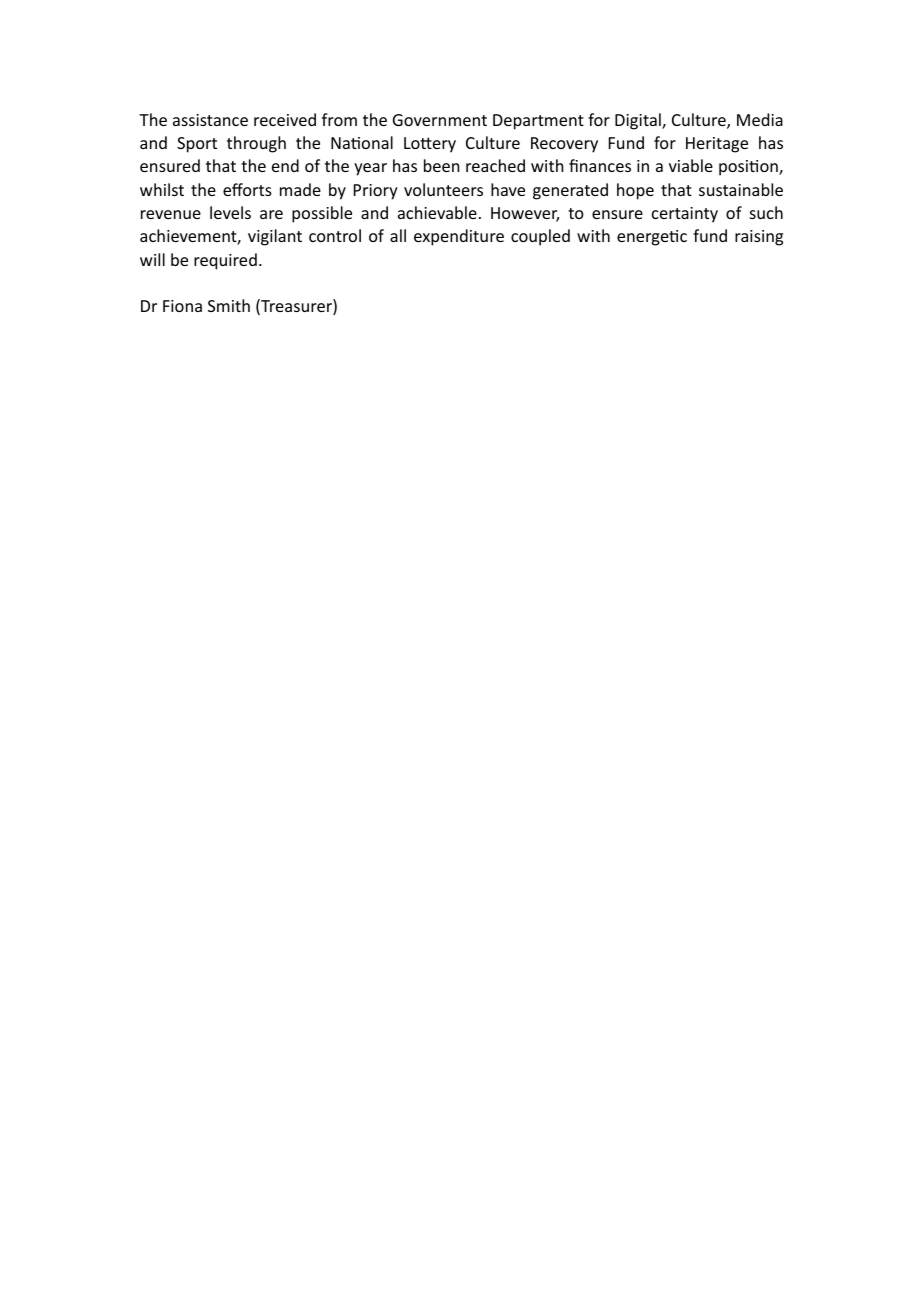 The width and height of the screenshot is (924, 1308). Describe the element at coordinates (225, 261) in the screenshot. I see `required` at that location.
